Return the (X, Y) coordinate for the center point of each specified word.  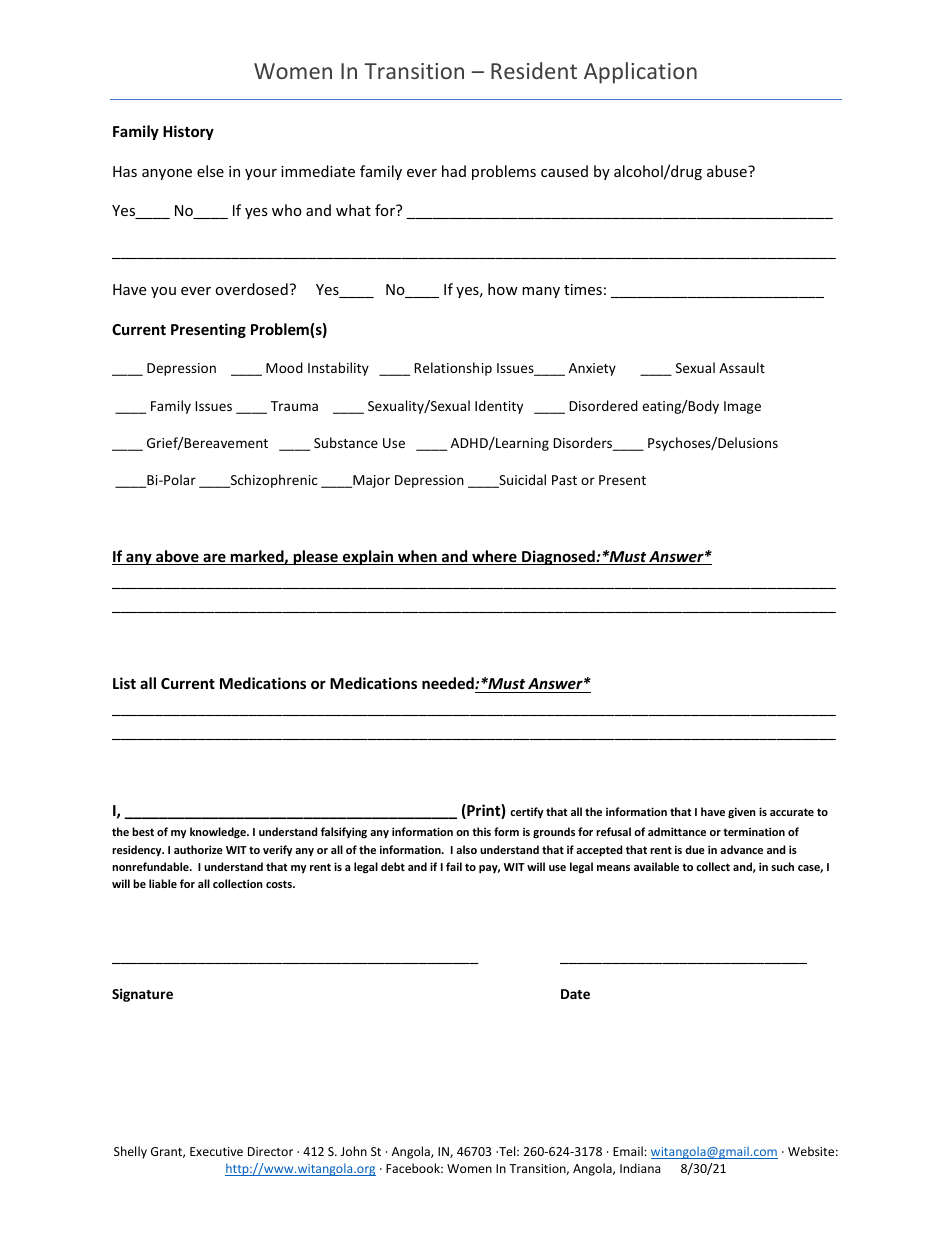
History (188, 132)
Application (640, 73)
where (494, 557)
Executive (216, 1151)
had (454, 171)
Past (564, 480)
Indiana (640, 1168)
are (214, 559)
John (354, 1151)
